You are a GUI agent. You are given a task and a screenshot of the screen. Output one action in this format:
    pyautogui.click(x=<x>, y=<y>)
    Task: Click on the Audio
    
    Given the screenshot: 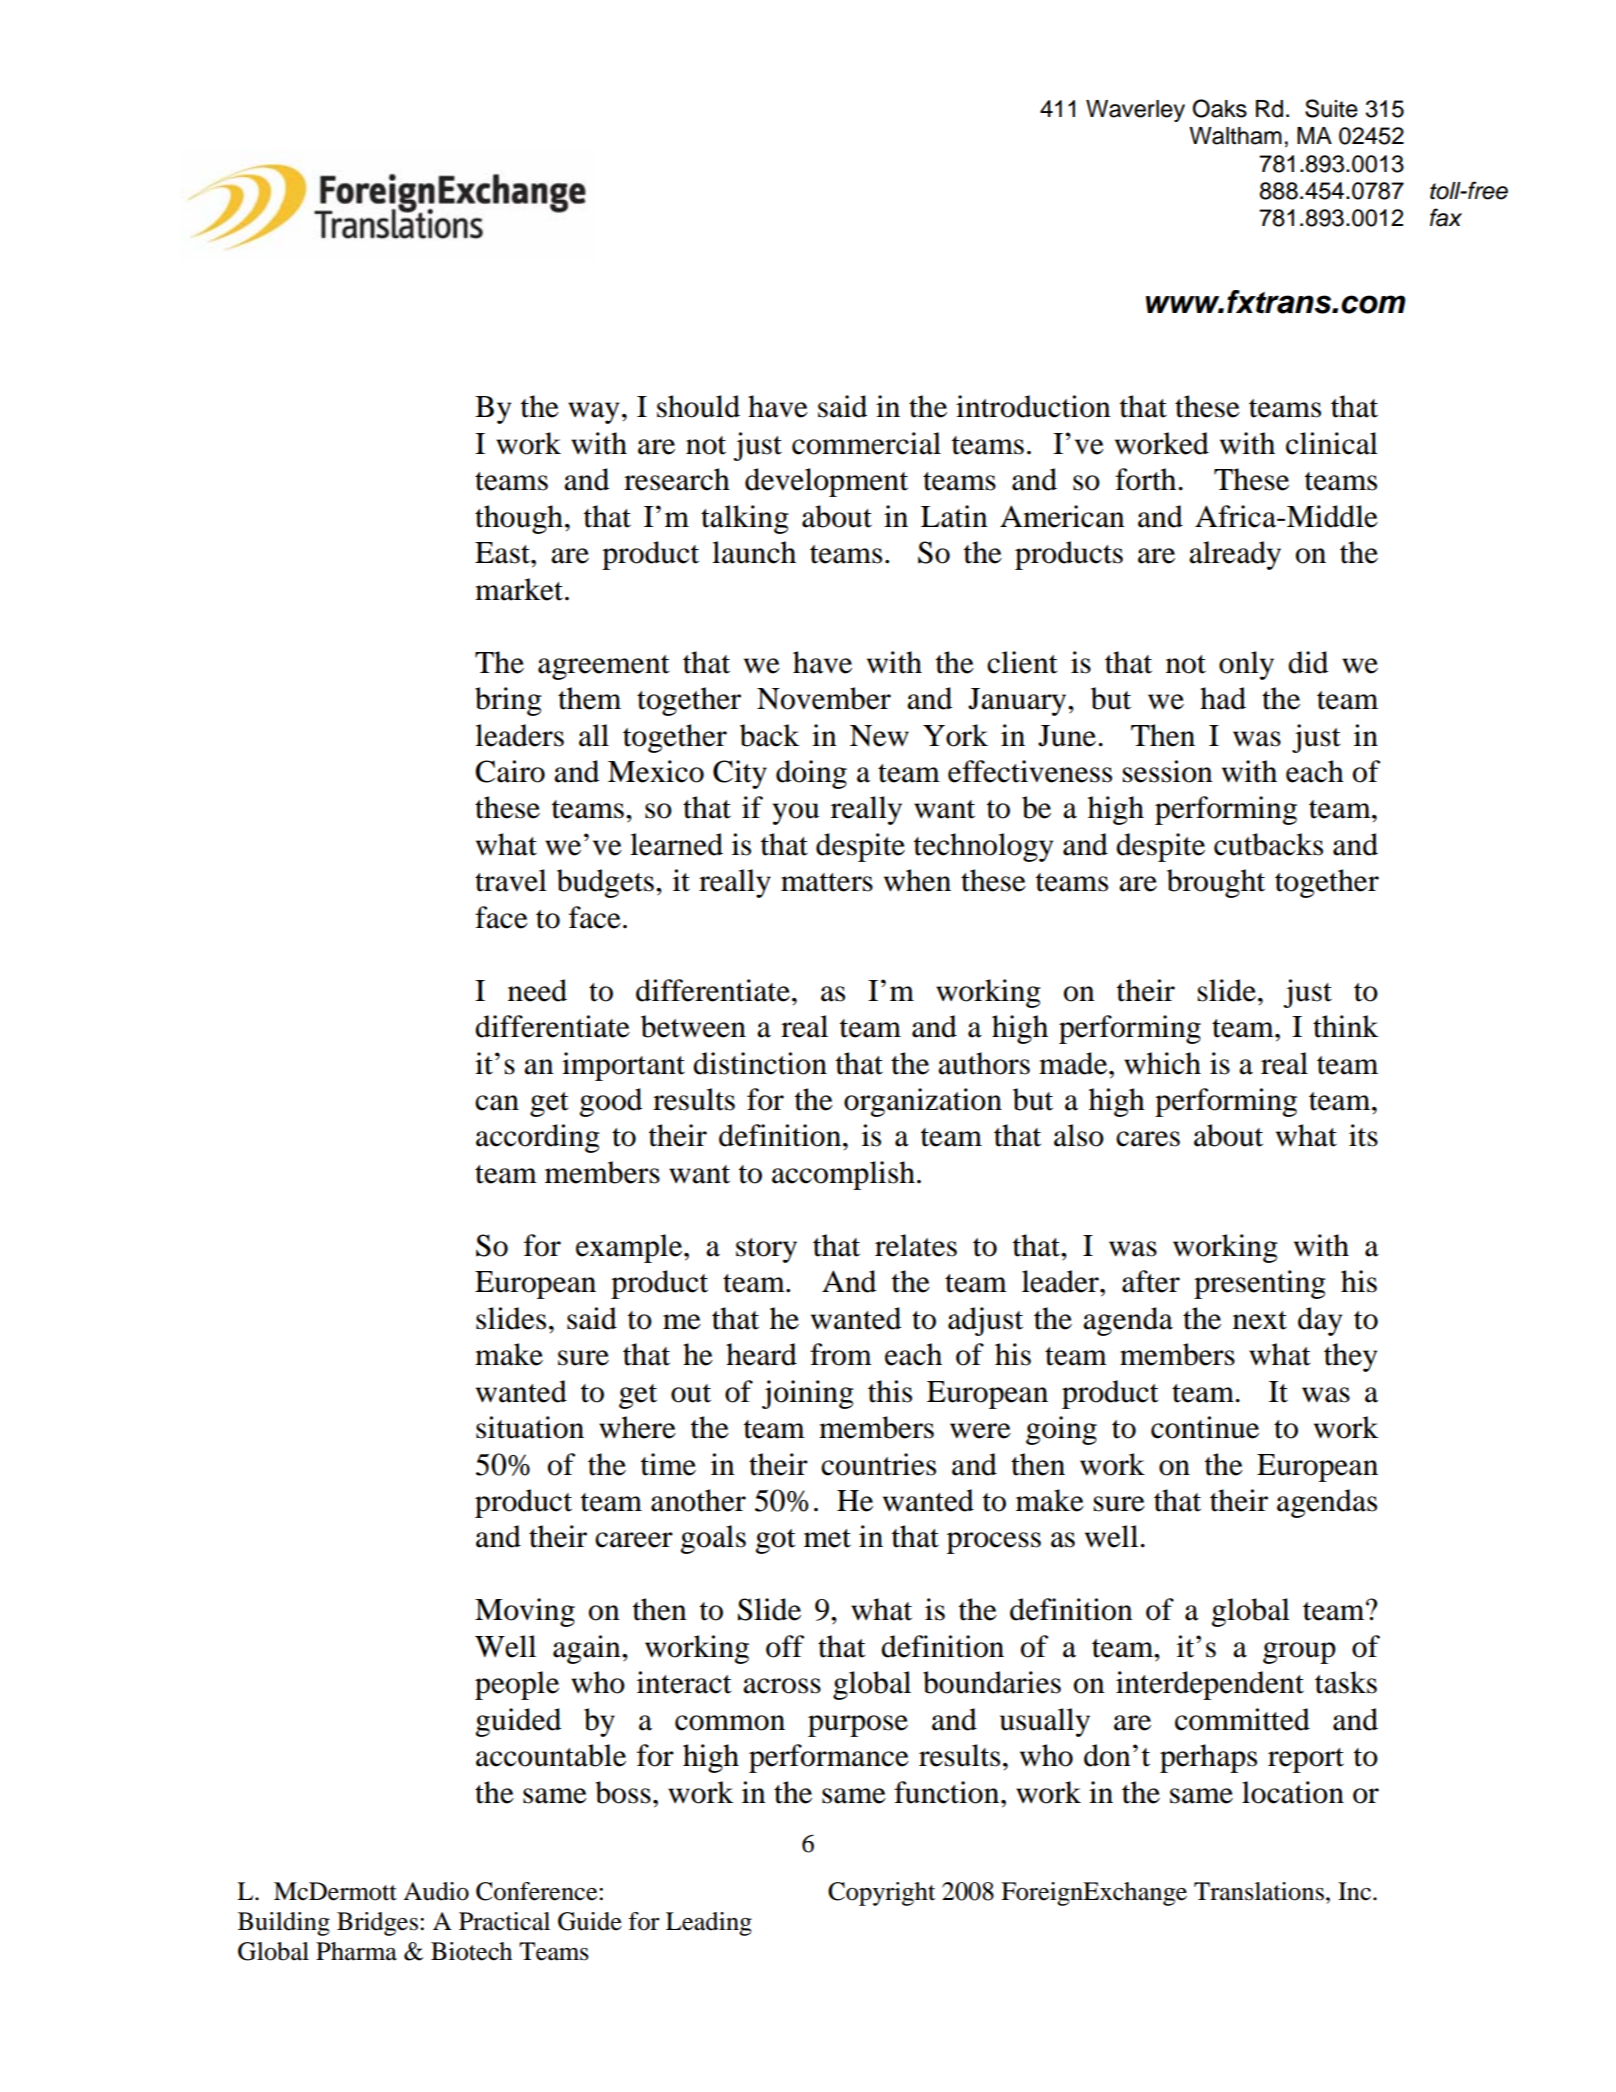 What is the action you would take?
    pyautogui.click(x=436, y=1891)
